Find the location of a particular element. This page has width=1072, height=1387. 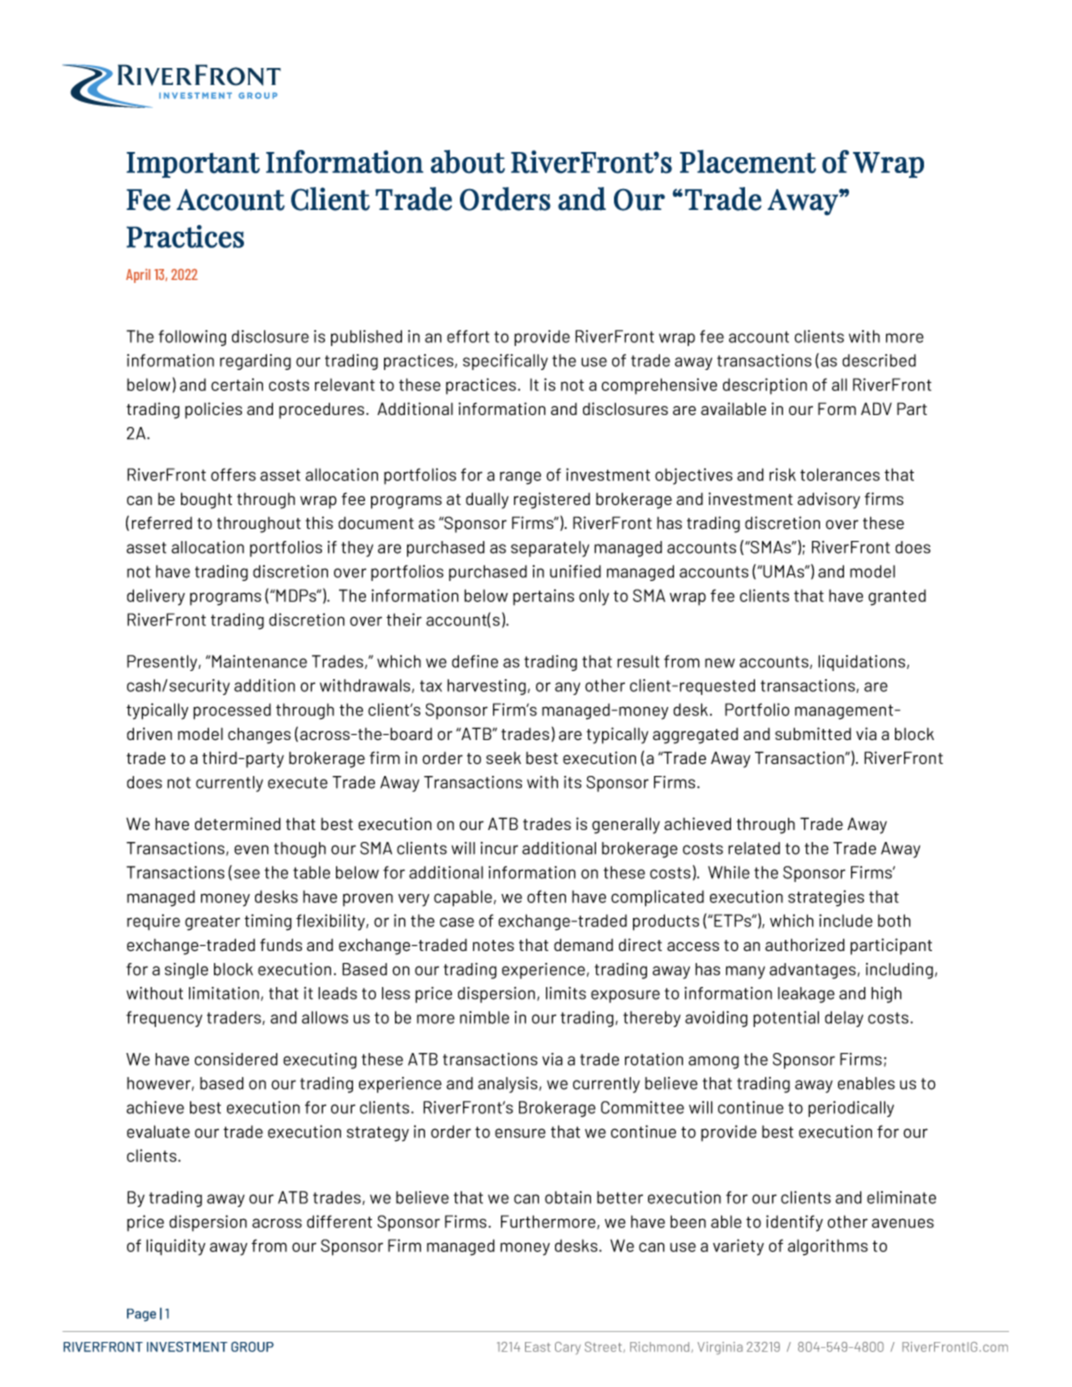

GROUP is located at coordinates (252, 1346).
